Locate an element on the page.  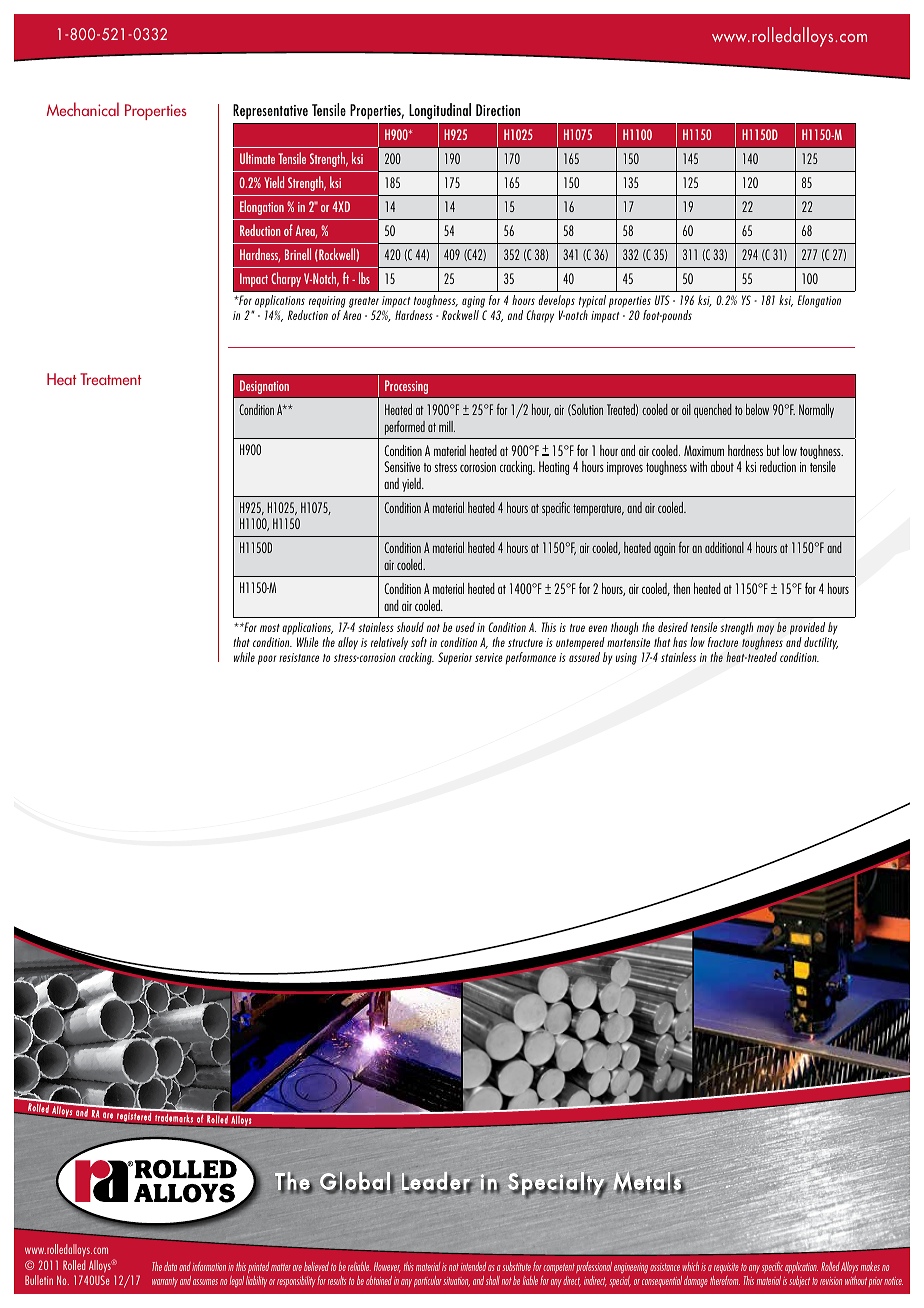
Treatment is located at coordinates (111, 379).
